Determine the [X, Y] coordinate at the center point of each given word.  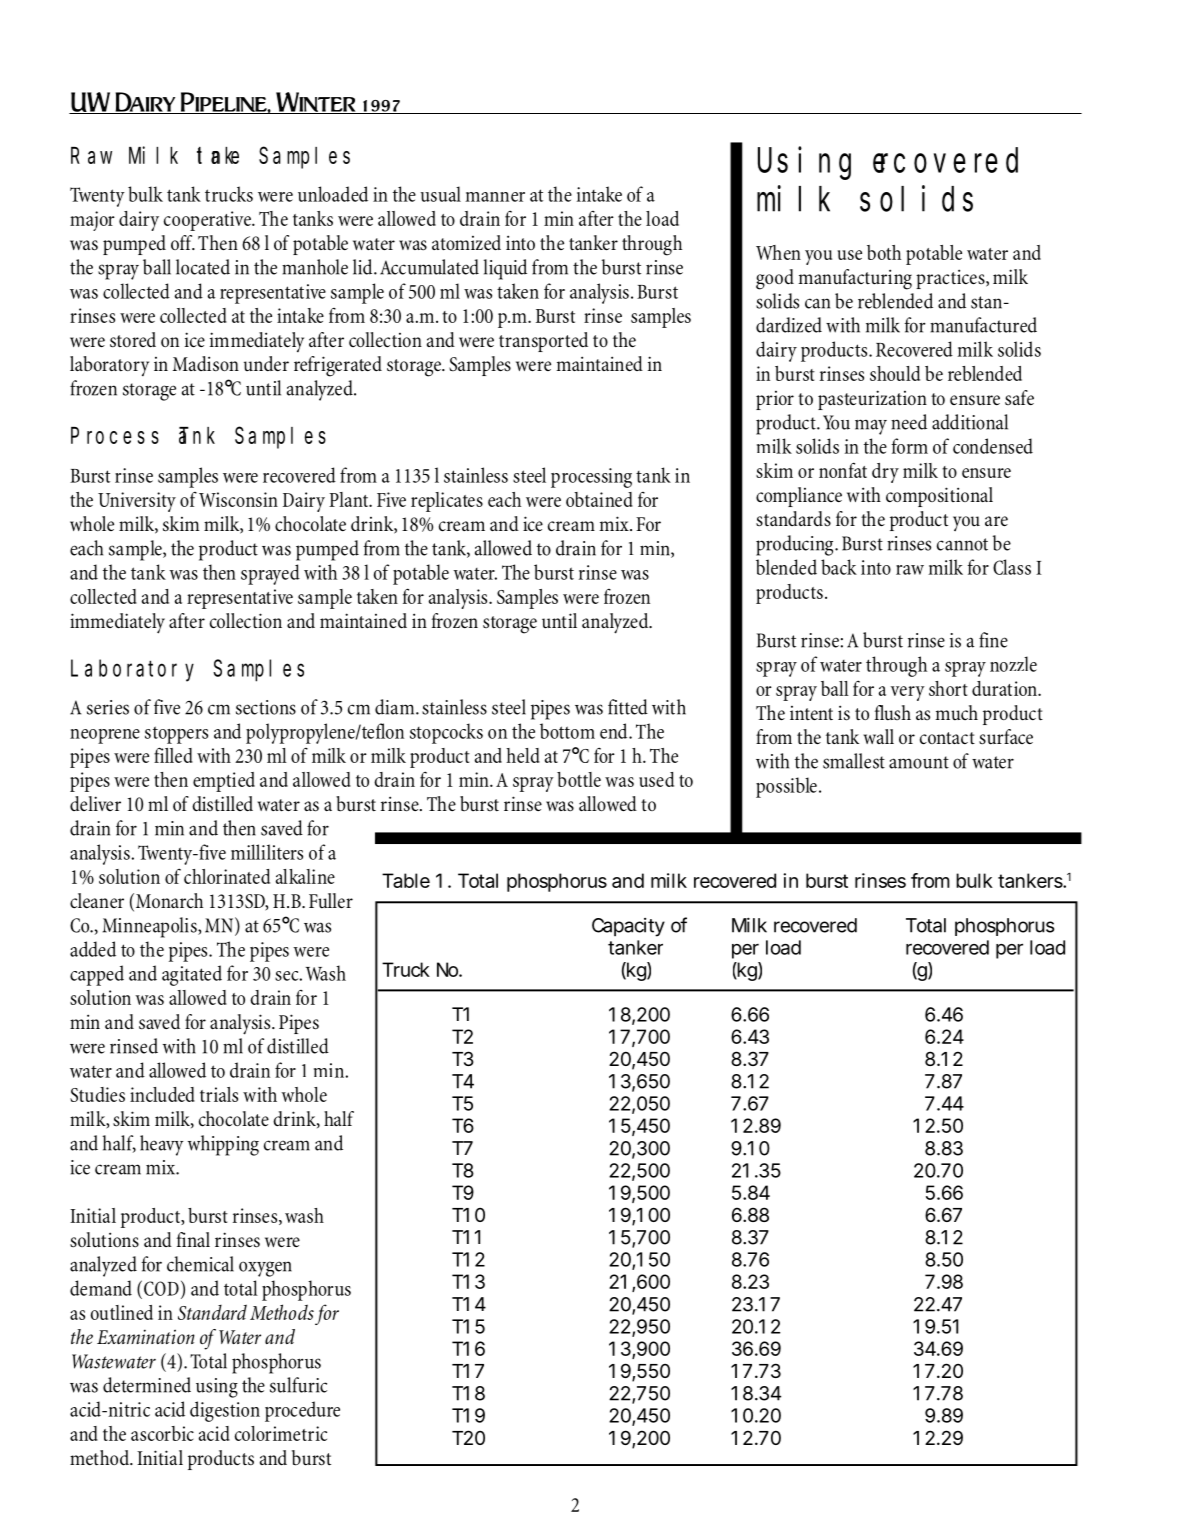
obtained [599, 499]
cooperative [208, 221]
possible [786, 787]
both [884, 252]
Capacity [628, 927]
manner [495, 197]
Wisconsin [238, 499]
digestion [225, 1411]
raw [910, 570]
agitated [192, 975]
